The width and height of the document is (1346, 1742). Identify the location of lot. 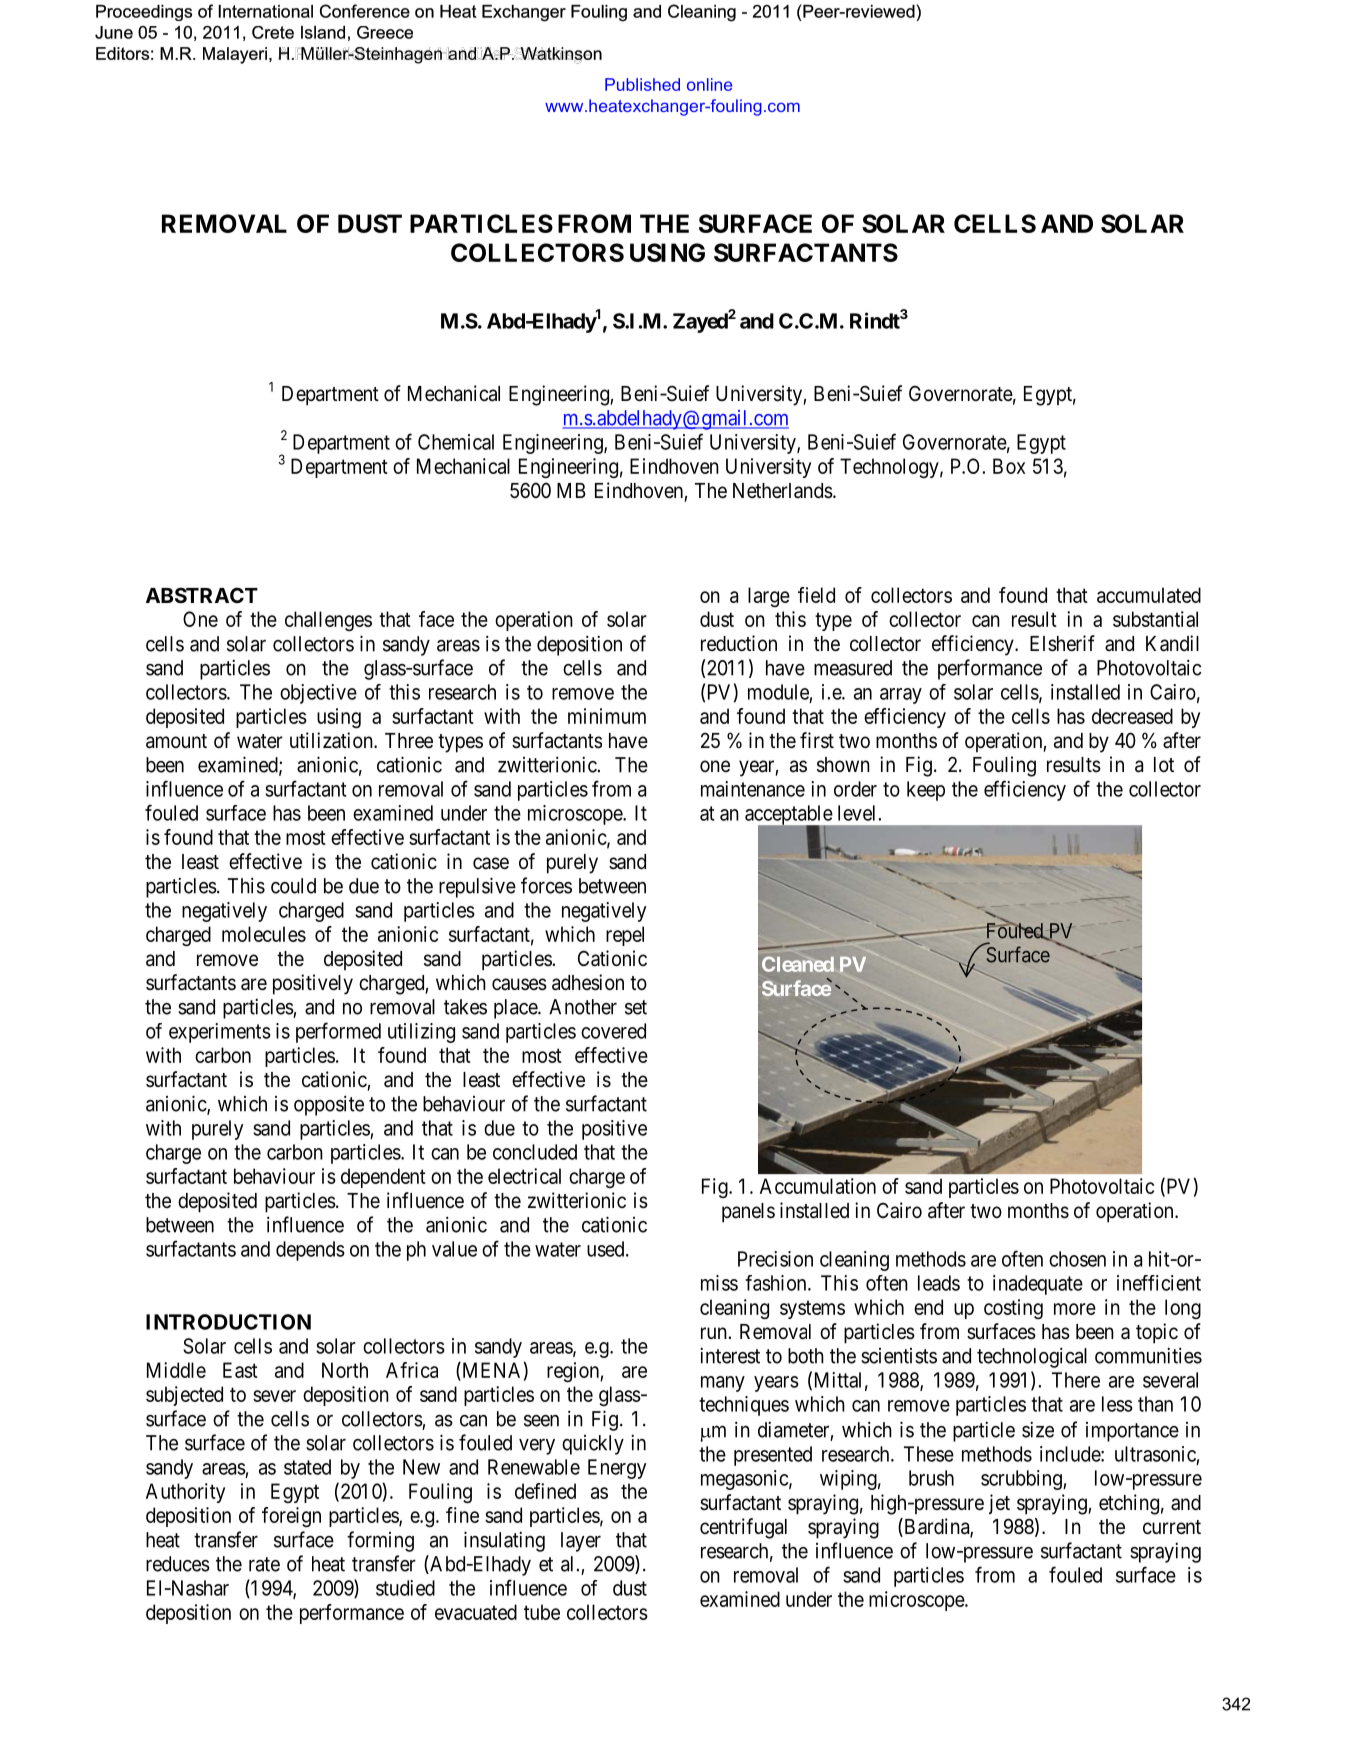
(1164, 764).
